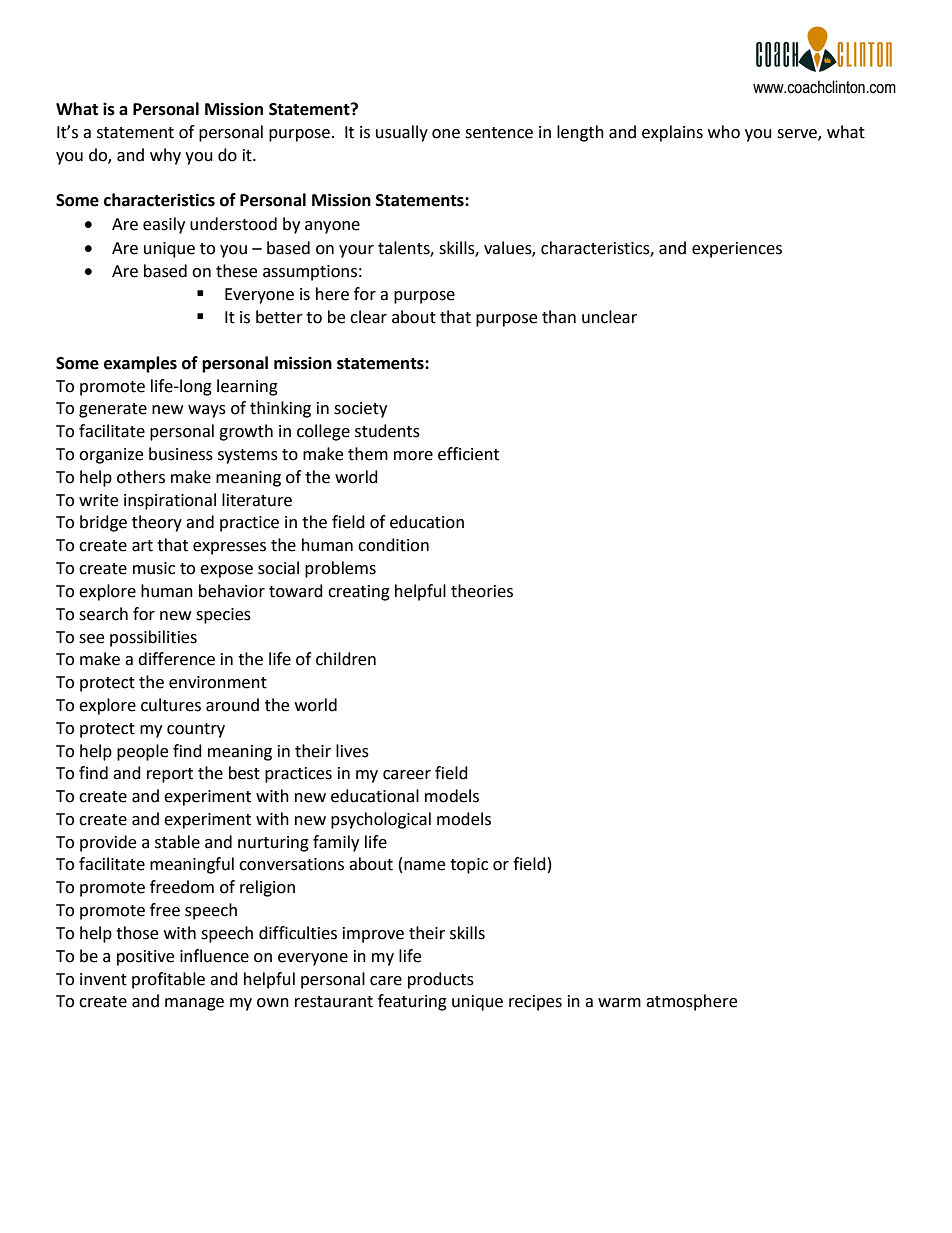  I want to click on products, so click(441, 980).
